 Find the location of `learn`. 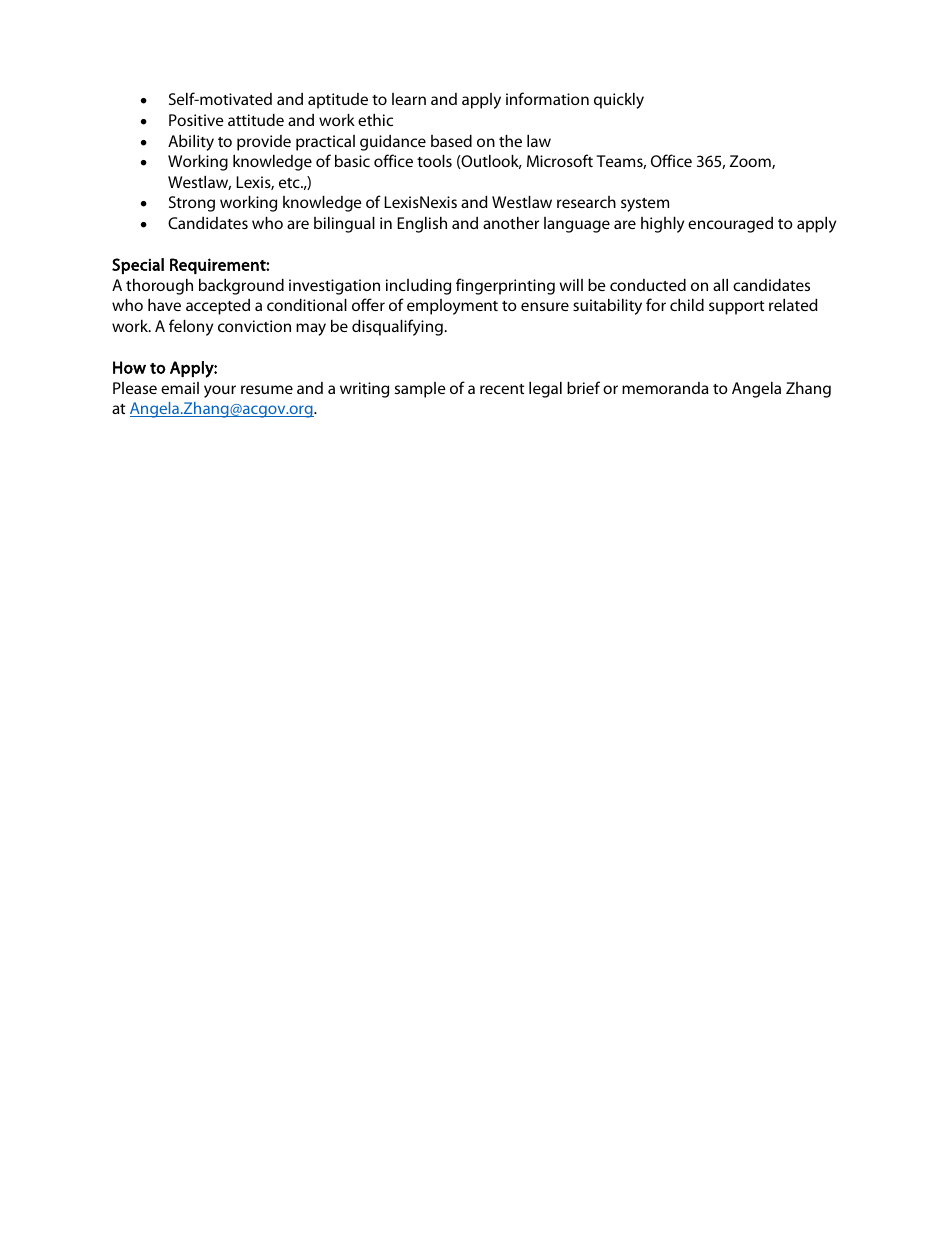

learn is located at coordinates (409, 99).
